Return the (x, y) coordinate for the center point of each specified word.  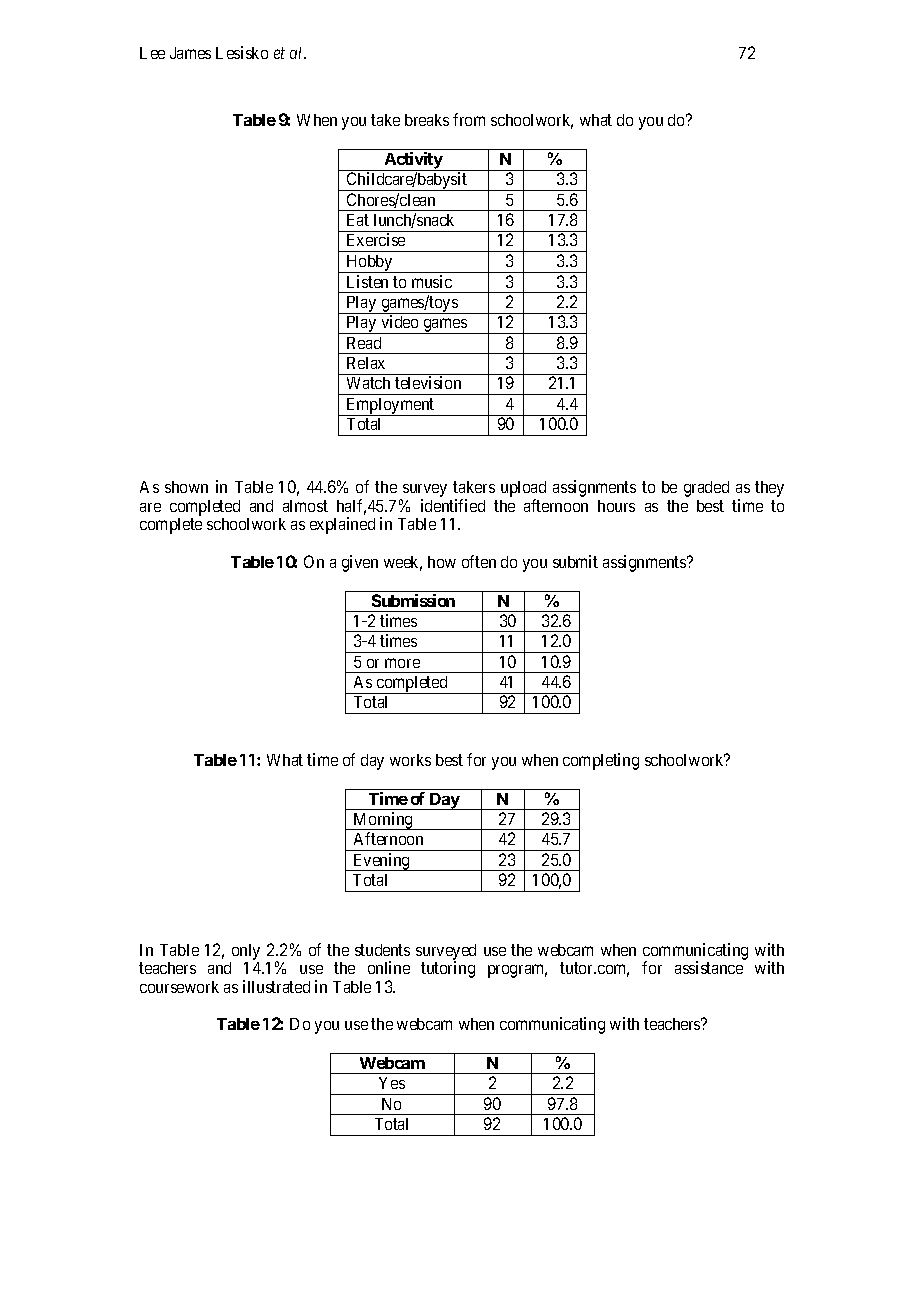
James (190, 53)
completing (601, 761)
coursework (179, 987)
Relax (366, 363)
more (402, 663)
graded (706, 489)
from (469, 119)
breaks (427, 120)
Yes (392, 1083)
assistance (709, 967)
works (410, 760)
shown (186, 487)
